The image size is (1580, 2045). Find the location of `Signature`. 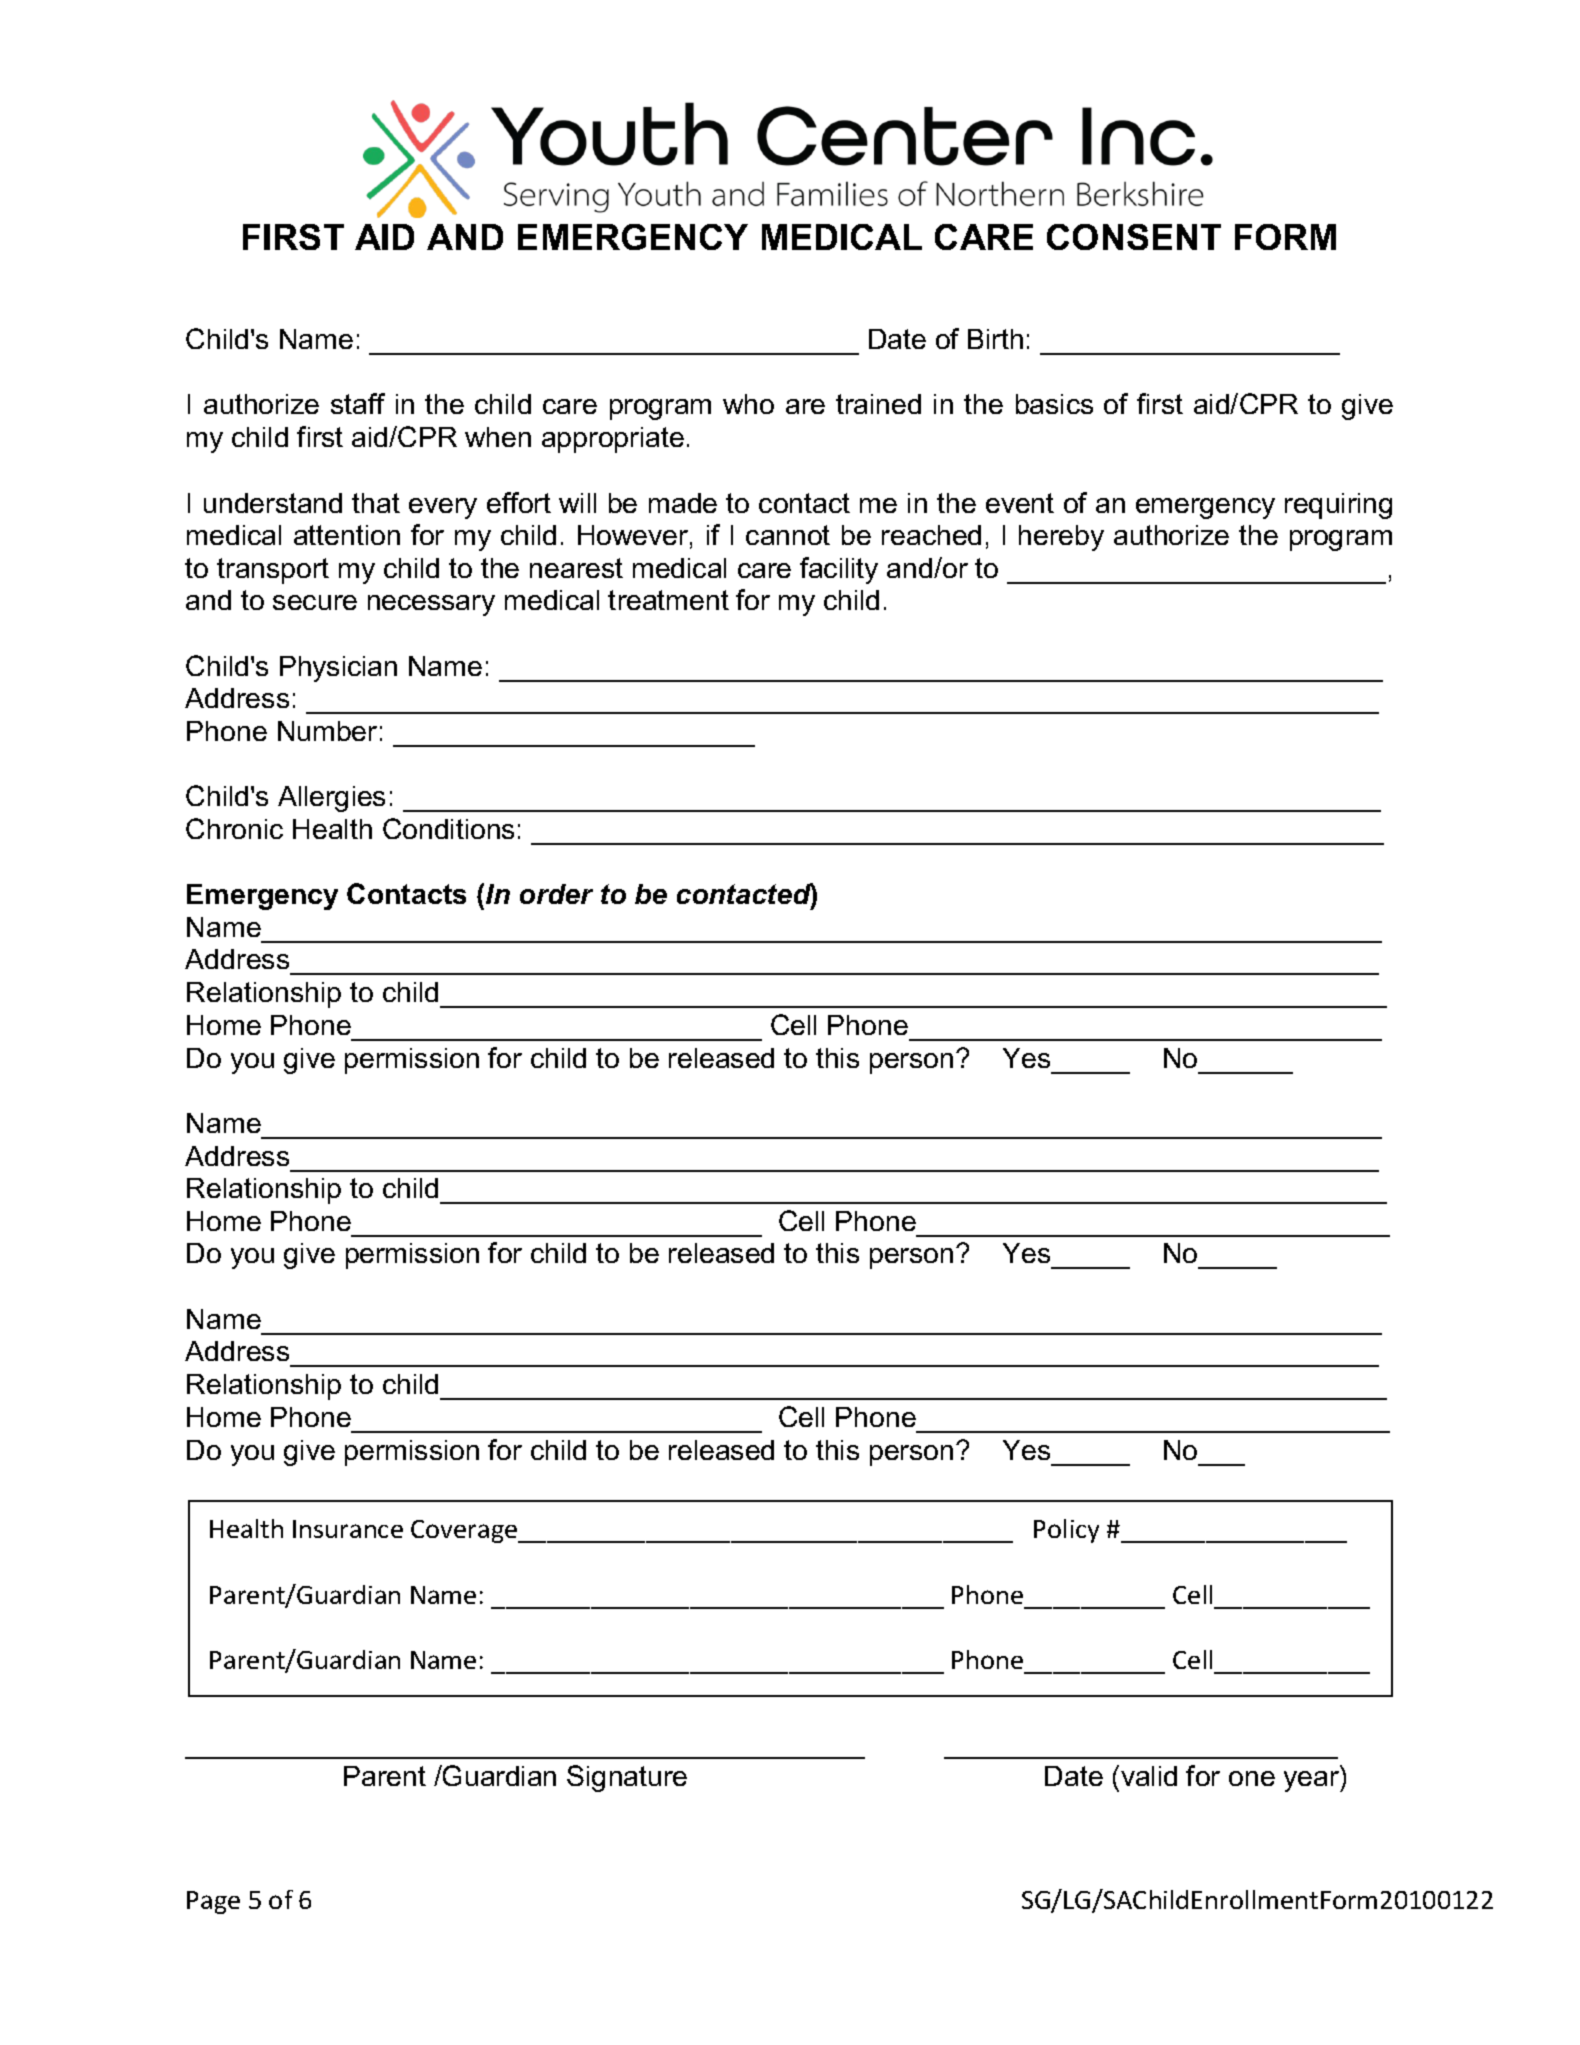

Signature is located at coordinates (627, 1778).
